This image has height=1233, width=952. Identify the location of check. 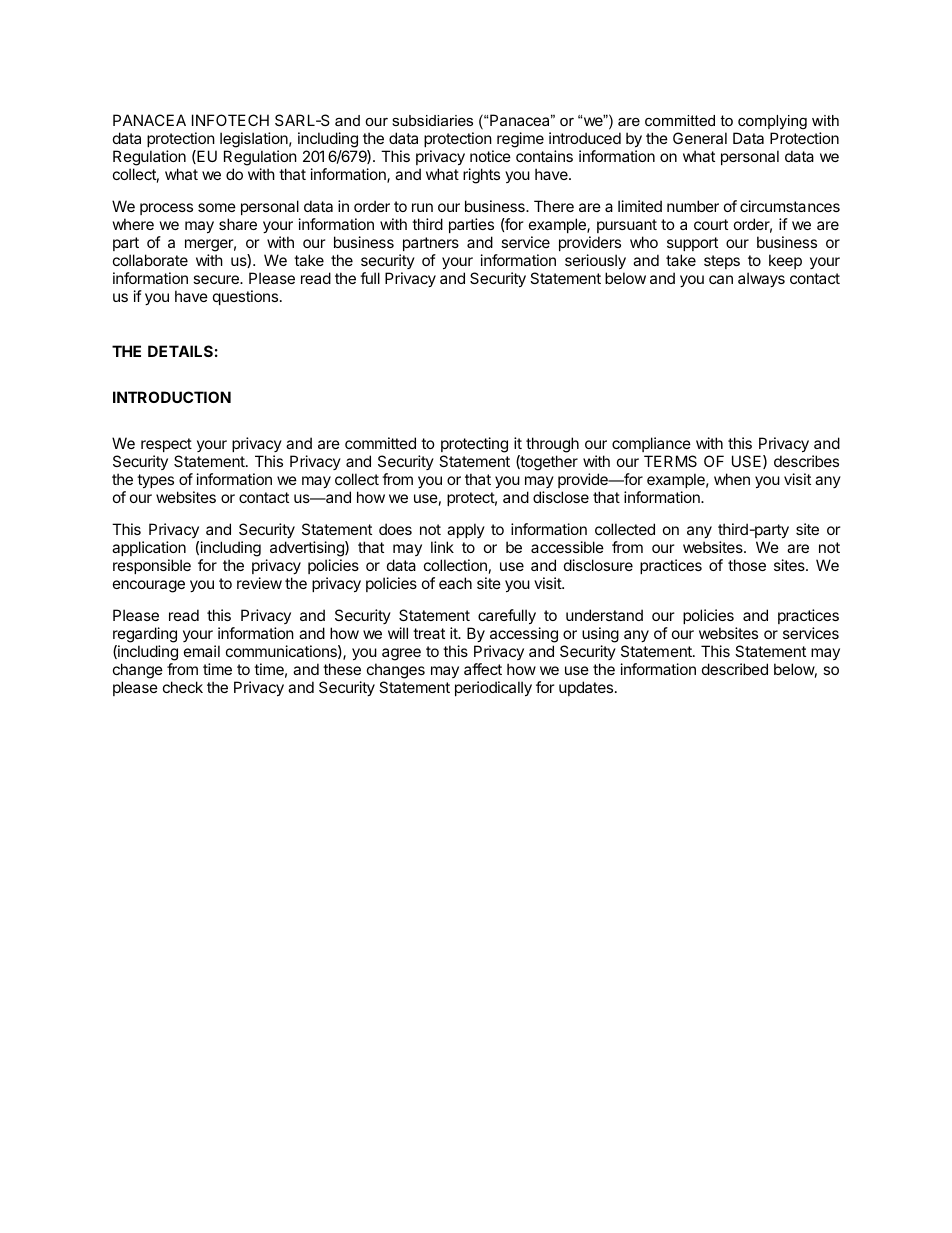
(183, 687).
